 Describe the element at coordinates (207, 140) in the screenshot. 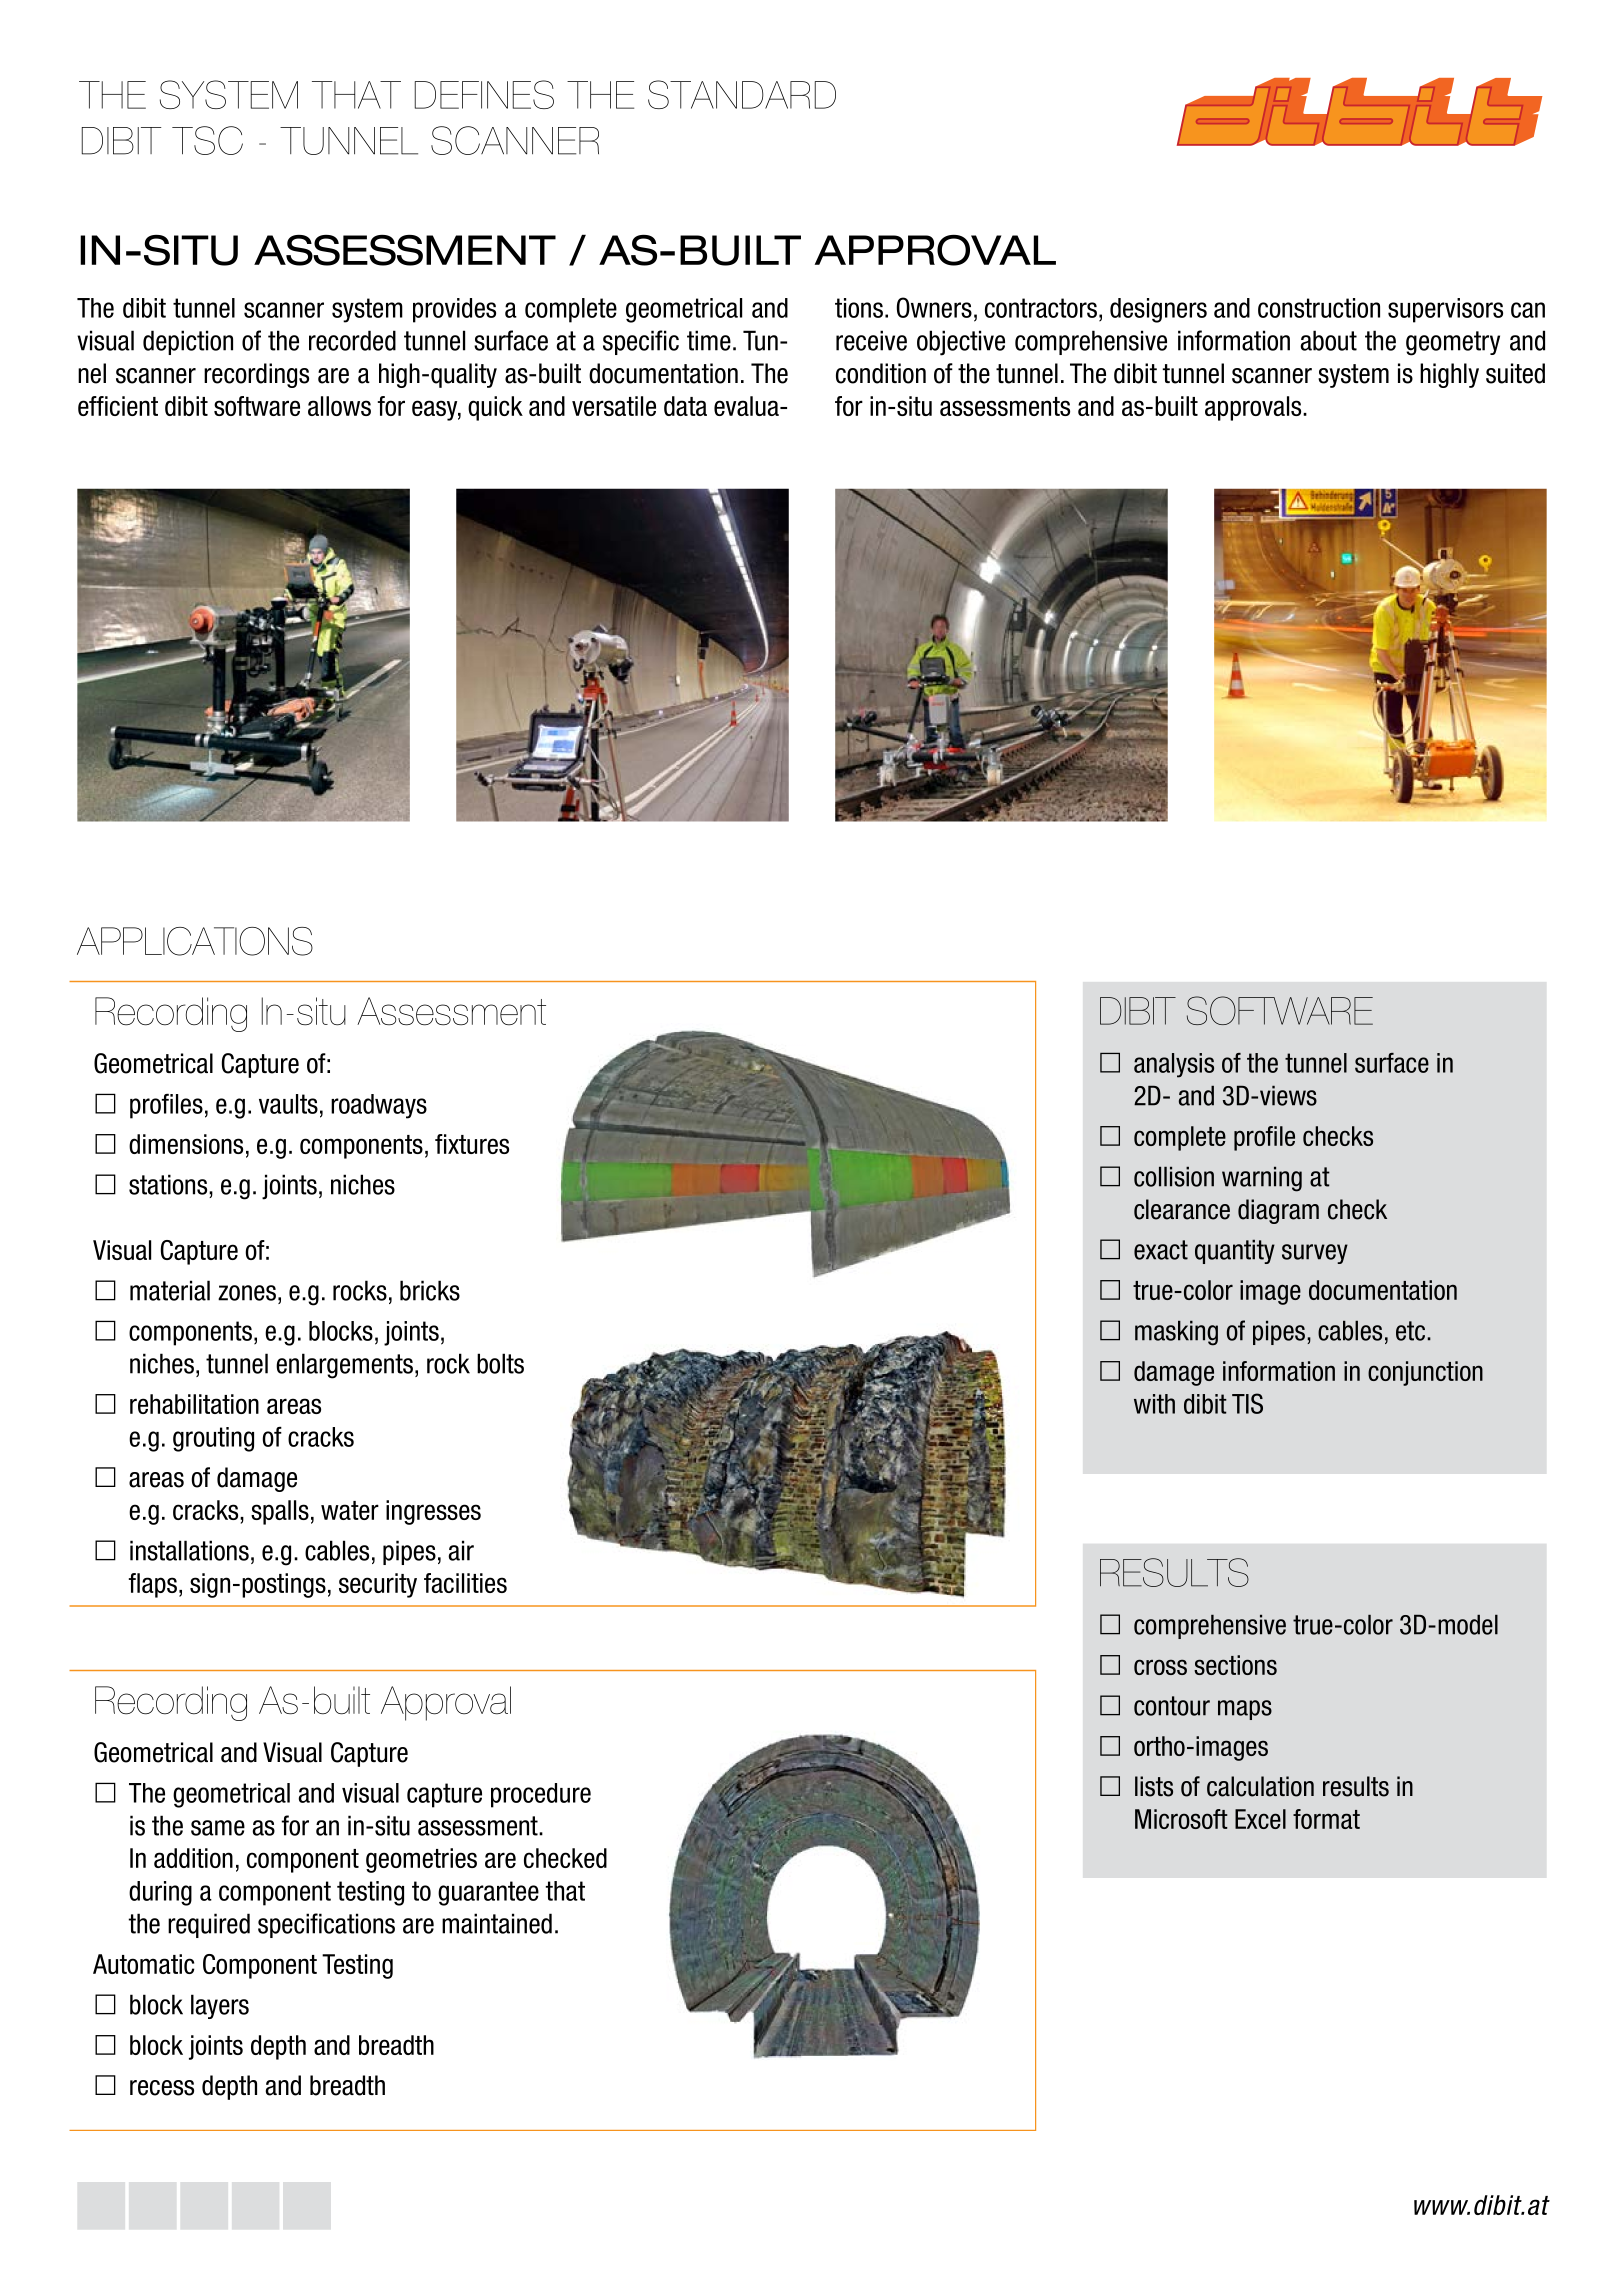

I see `tsc` at that location.
